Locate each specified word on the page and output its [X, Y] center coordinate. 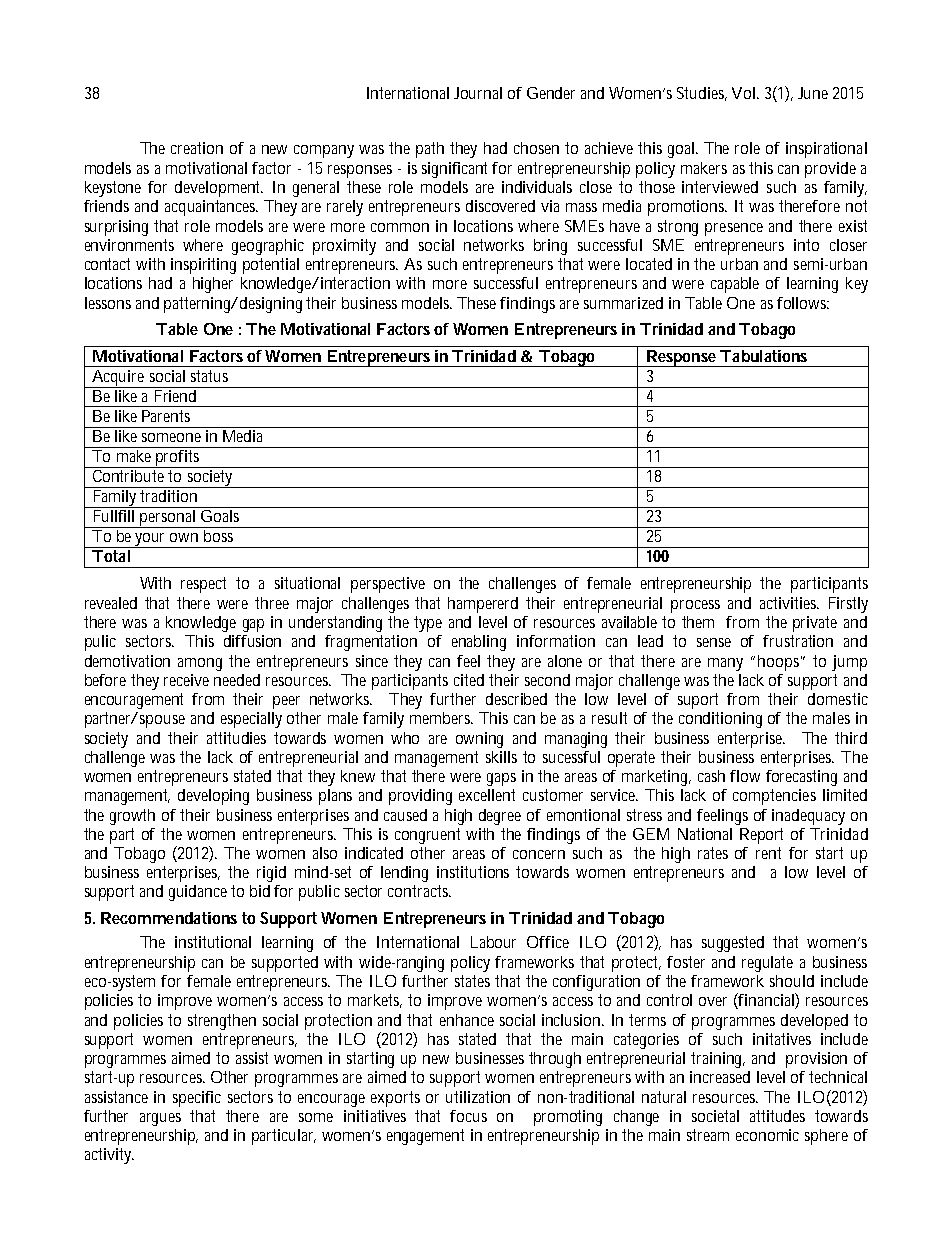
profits [178, 457]
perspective [388, 585]
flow [745, 776]
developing [213, 797]
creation [197, 148]
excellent [487, 795]
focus [468, 1116]
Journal [478, 93]
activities [789, 603]
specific [197, 1099]
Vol [745, 93]
